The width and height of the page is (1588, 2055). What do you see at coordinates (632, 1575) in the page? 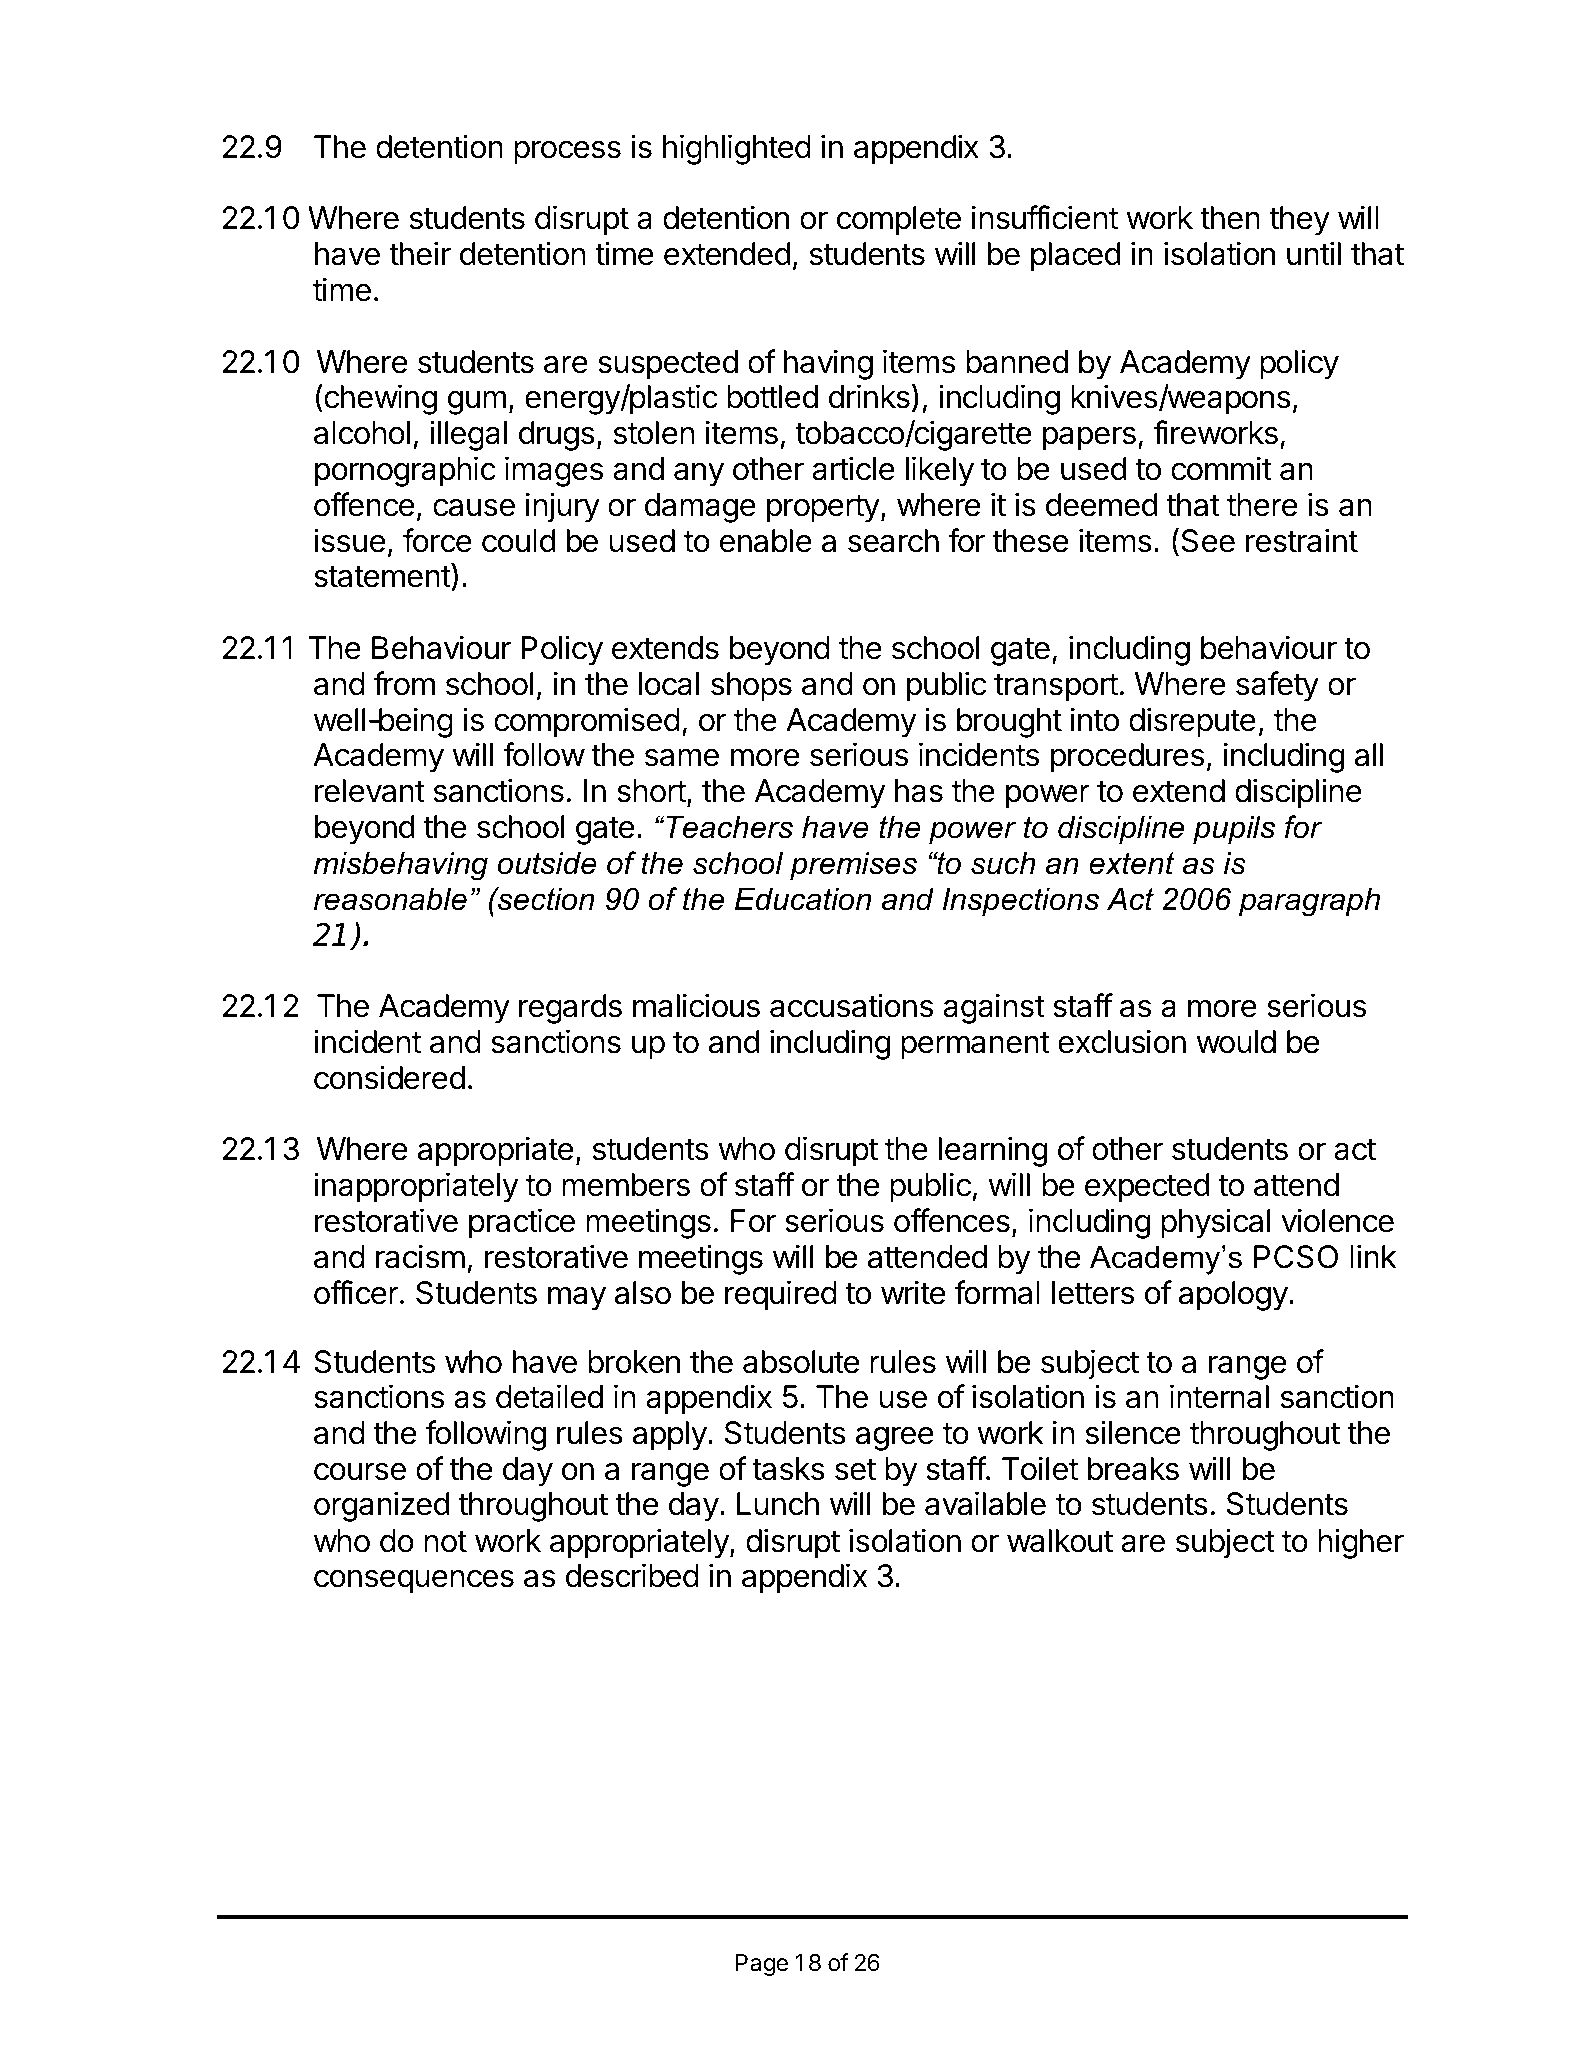
I see `described` at bounding box center [632, 1575].
